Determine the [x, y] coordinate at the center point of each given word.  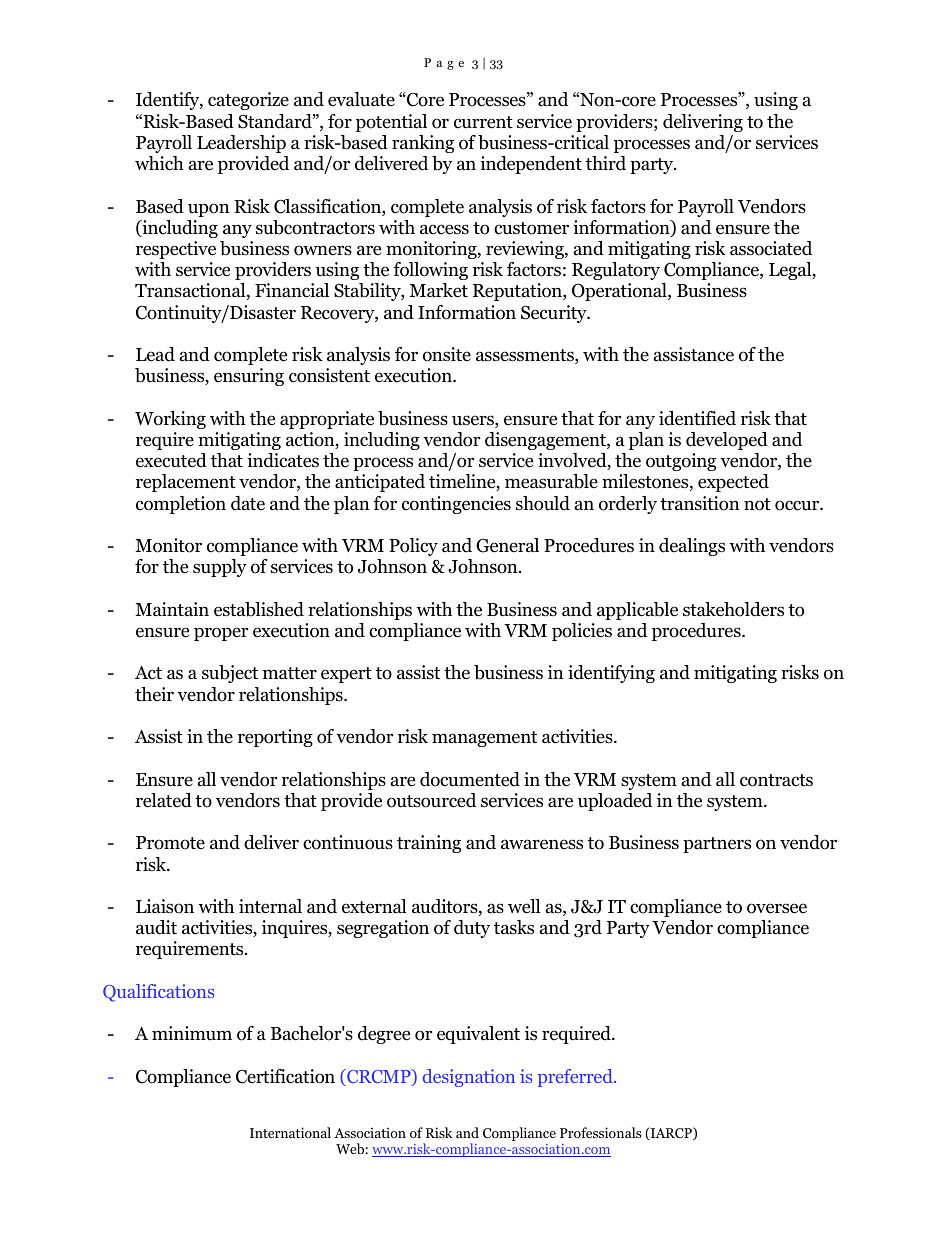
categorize [248, 101]
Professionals [600, 1132]
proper [221, 634]
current [483, 122]
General [507, 545]
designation [469, 1078]
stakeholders [733, 609]
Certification [285, 1076]
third [606, 163]
